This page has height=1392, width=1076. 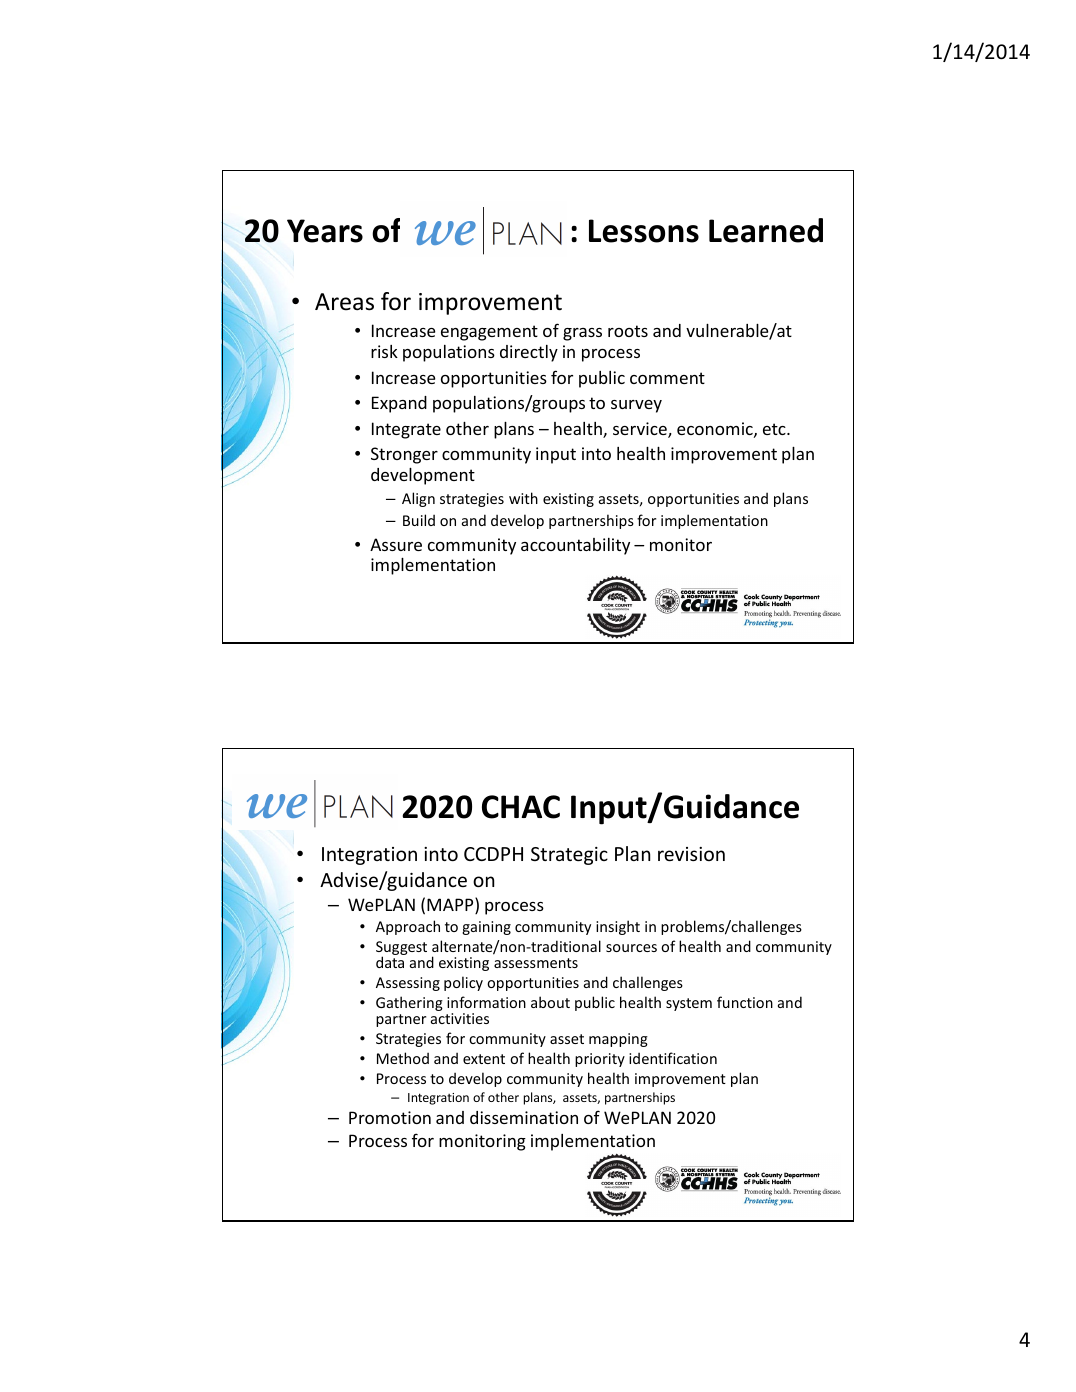 I want to click on function, so click(x=745, y=1002).
